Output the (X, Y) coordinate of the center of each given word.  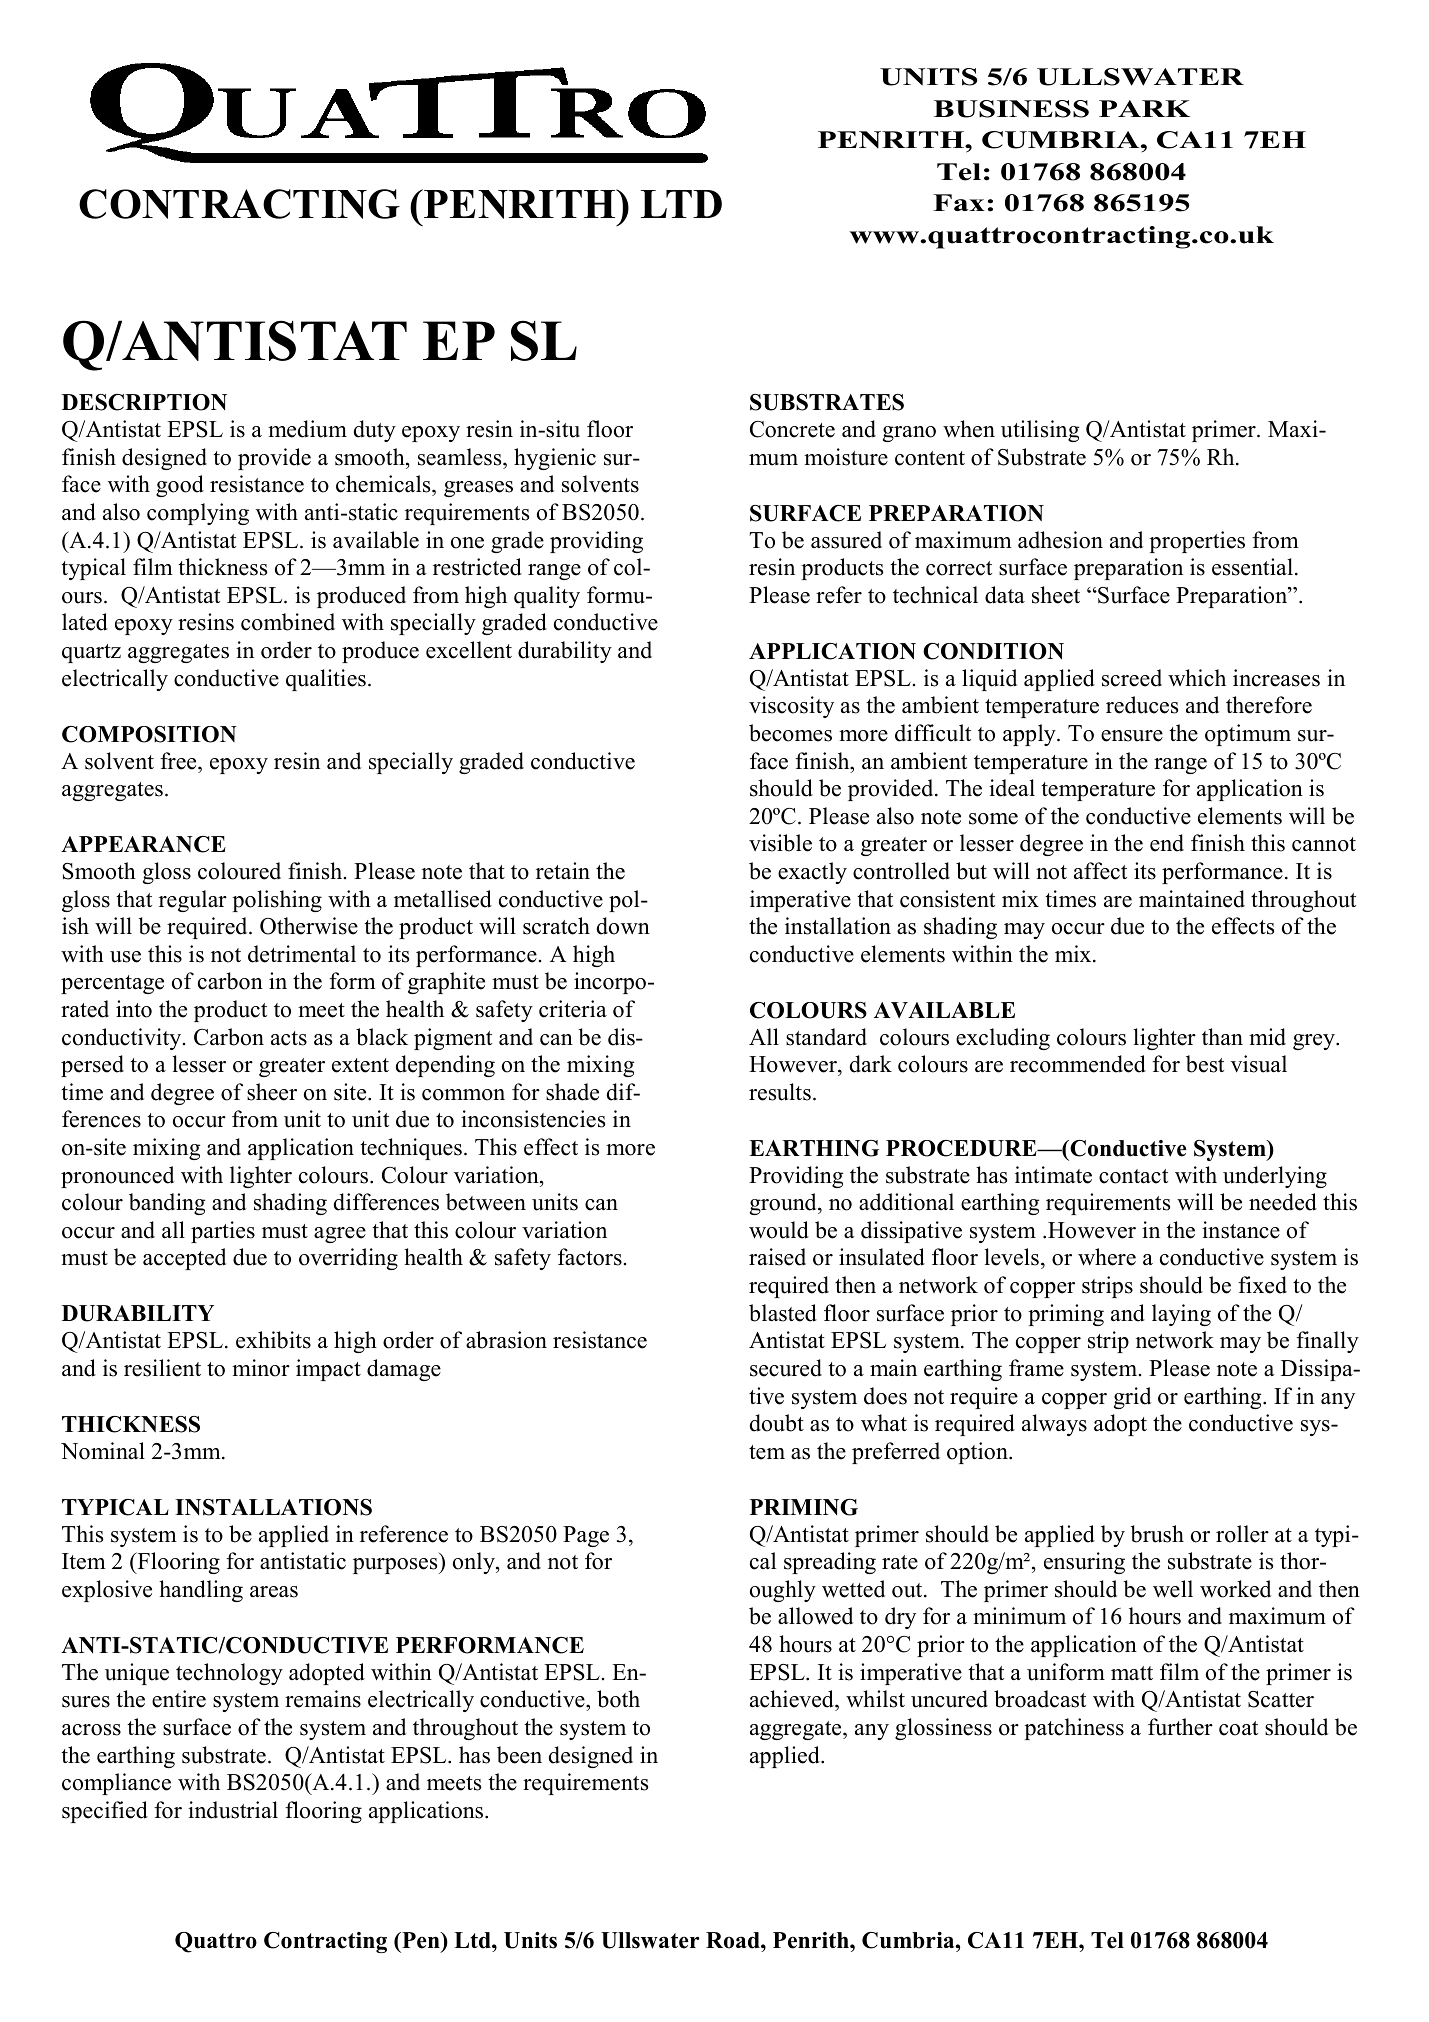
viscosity (791, 707)
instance (1241, 1230)
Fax (959, 202)
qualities (326, 680)
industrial (233, 1810)
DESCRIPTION (144, 402)
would (779, 1230)
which (1197, 678)
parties (223, 1232)
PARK (1144, 108)
